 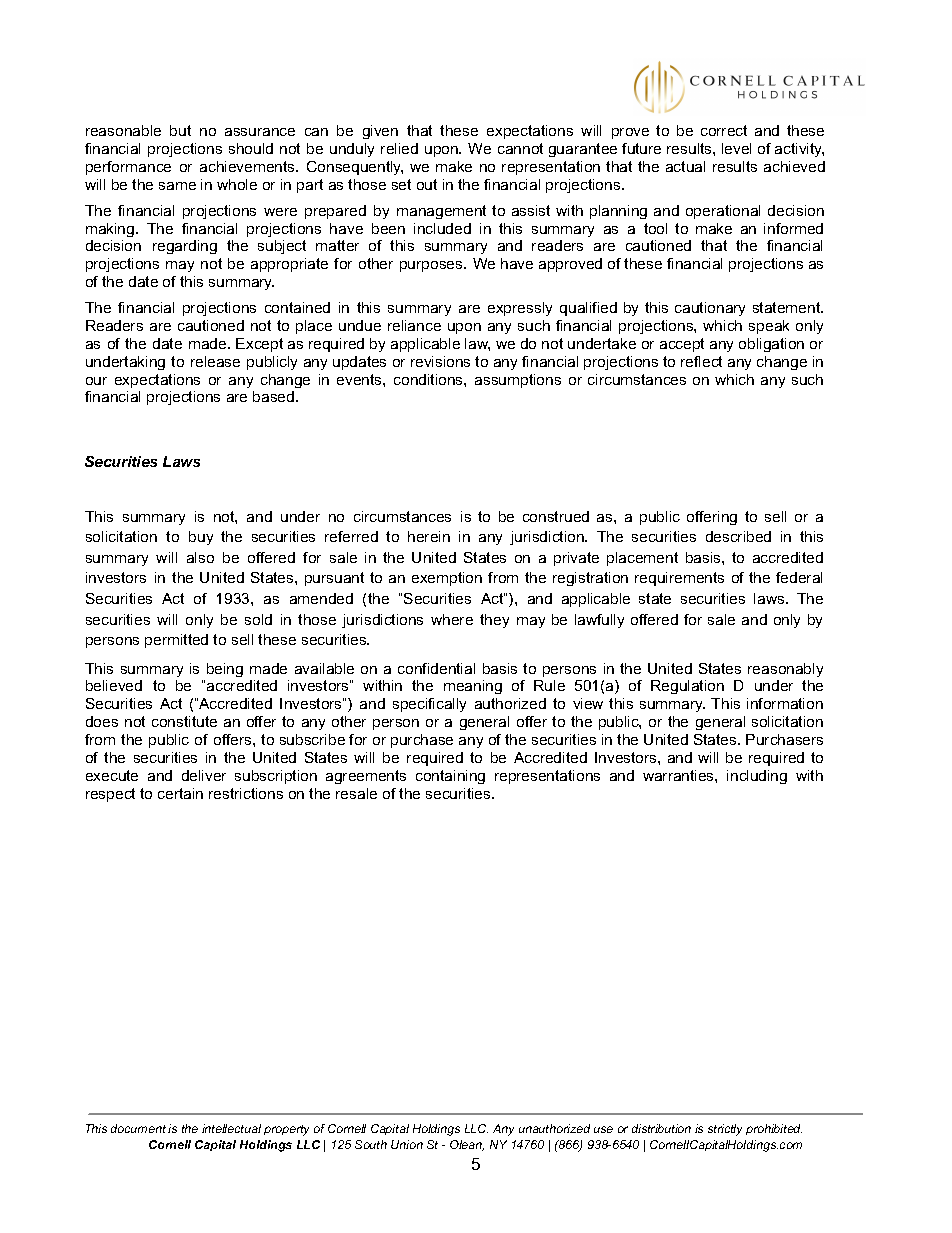 What do you see at coordinates (440, 361) in the document?
I see `revisions` at bounding box center [440, 361].
